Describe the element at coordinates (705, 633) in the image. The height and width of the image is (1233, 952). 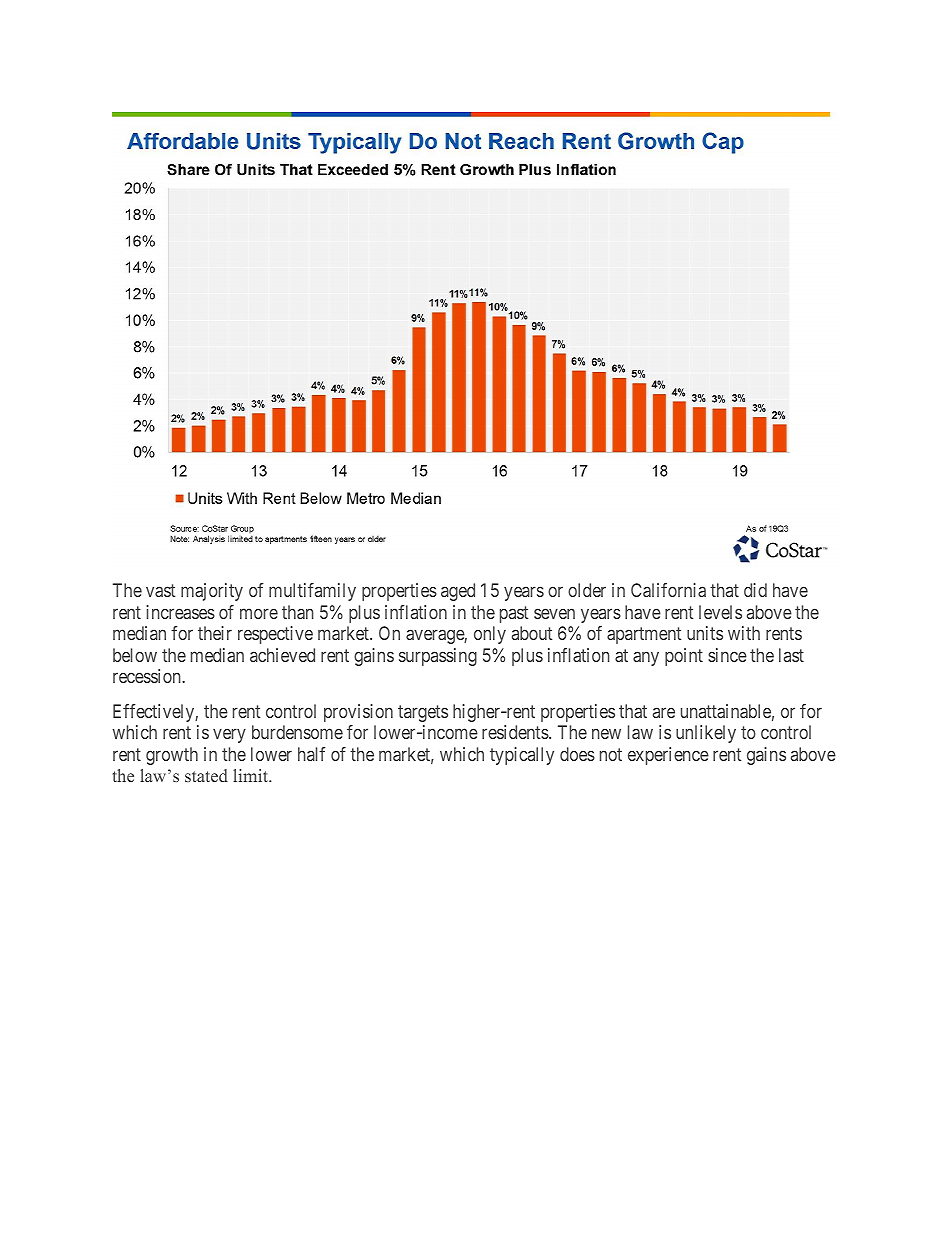
I see `units` at that location.
